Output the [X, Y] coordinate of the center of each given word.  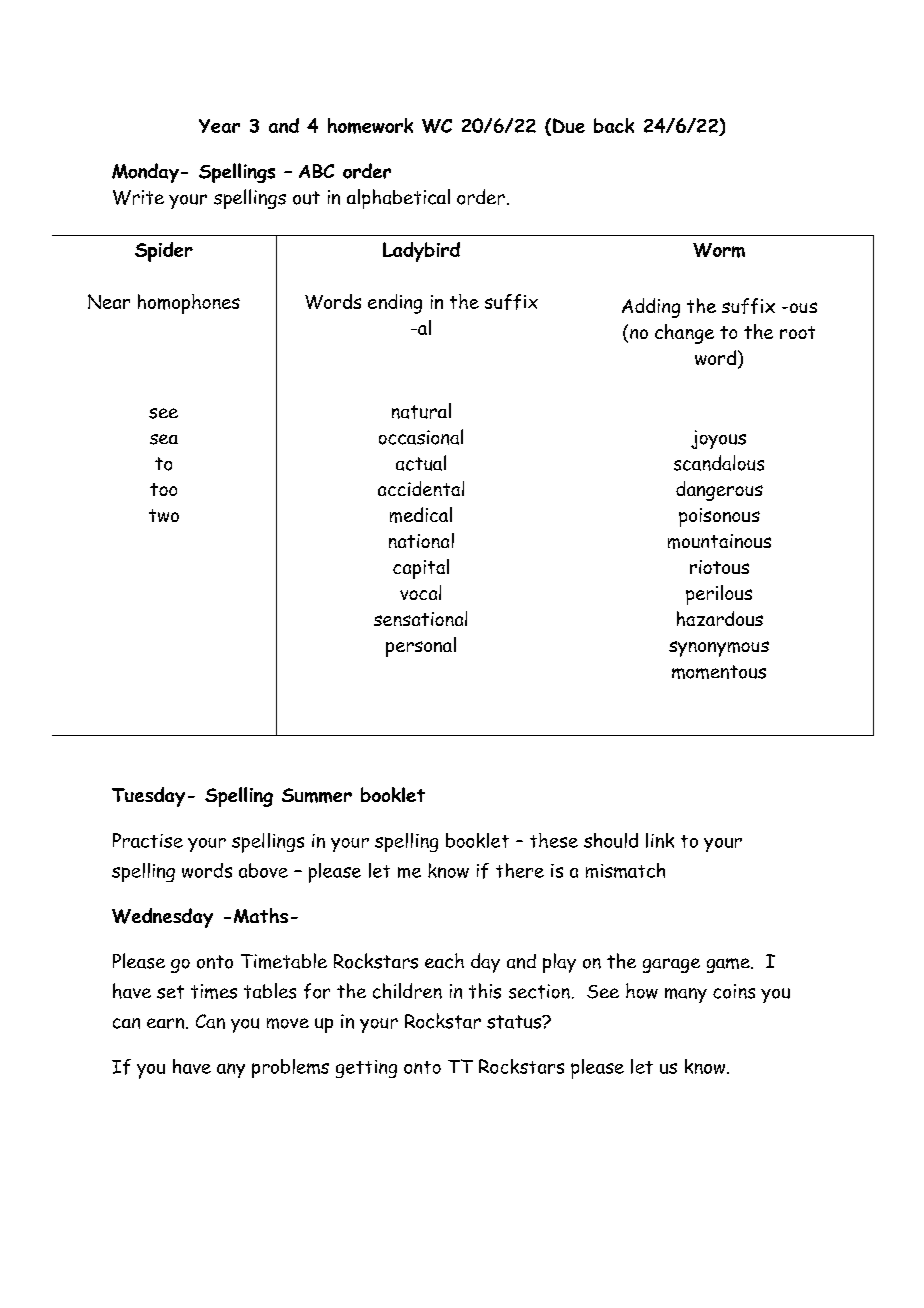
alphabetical [398, 199]
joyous [718, 439]
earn [167, 1023]
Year [219, 126]
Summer [317, 795]
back [614, 125]
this [485, 991]
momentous [719, 672]
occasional [421, 437]
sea [164, 439]
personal [421, 647]
